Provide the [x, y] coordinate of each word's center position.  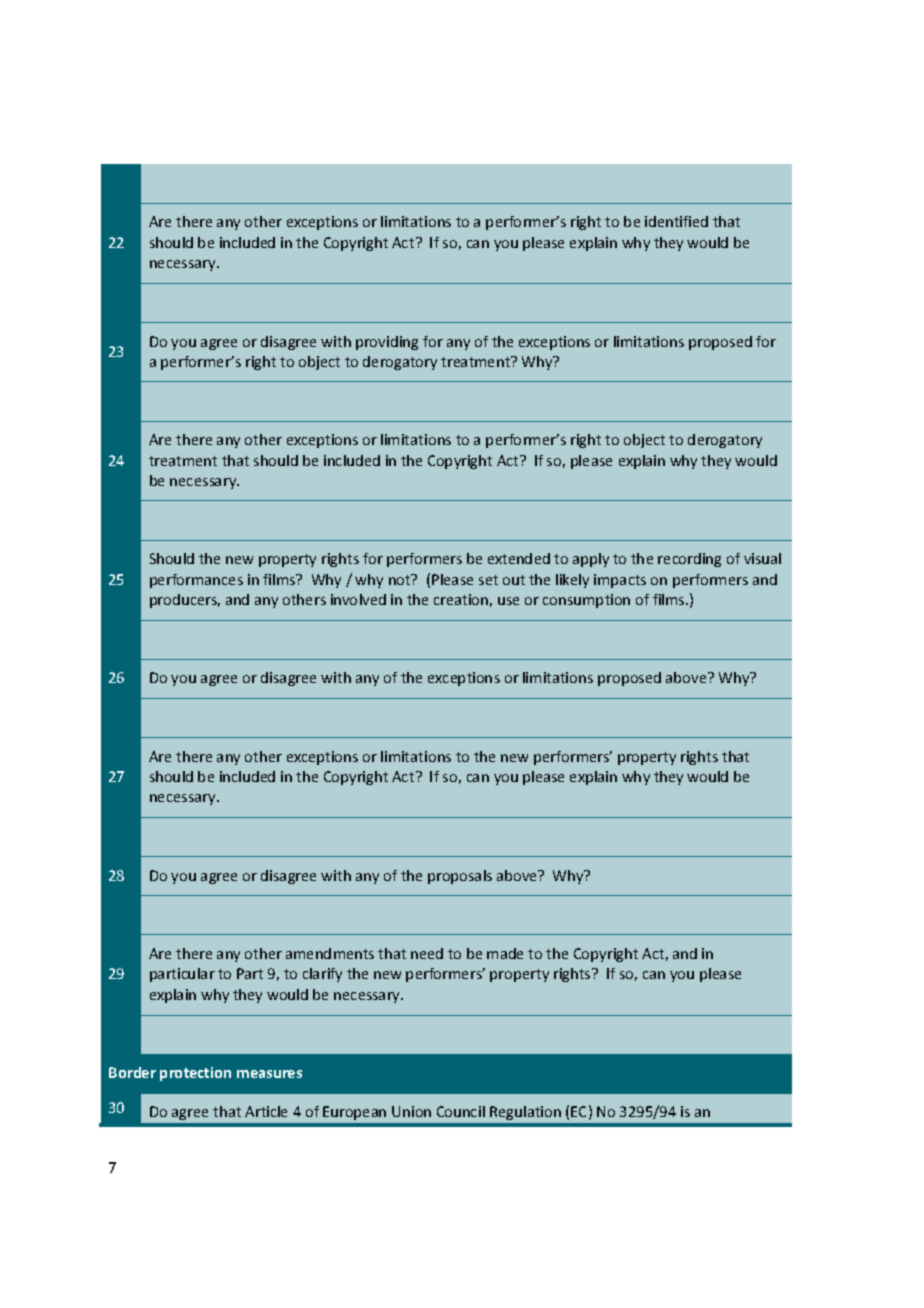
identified [676, 221]
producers [185, 601]
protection [195, 1074]
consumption [586, 601]
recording [689, 560]
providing [387, 343]
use [508, 601]
